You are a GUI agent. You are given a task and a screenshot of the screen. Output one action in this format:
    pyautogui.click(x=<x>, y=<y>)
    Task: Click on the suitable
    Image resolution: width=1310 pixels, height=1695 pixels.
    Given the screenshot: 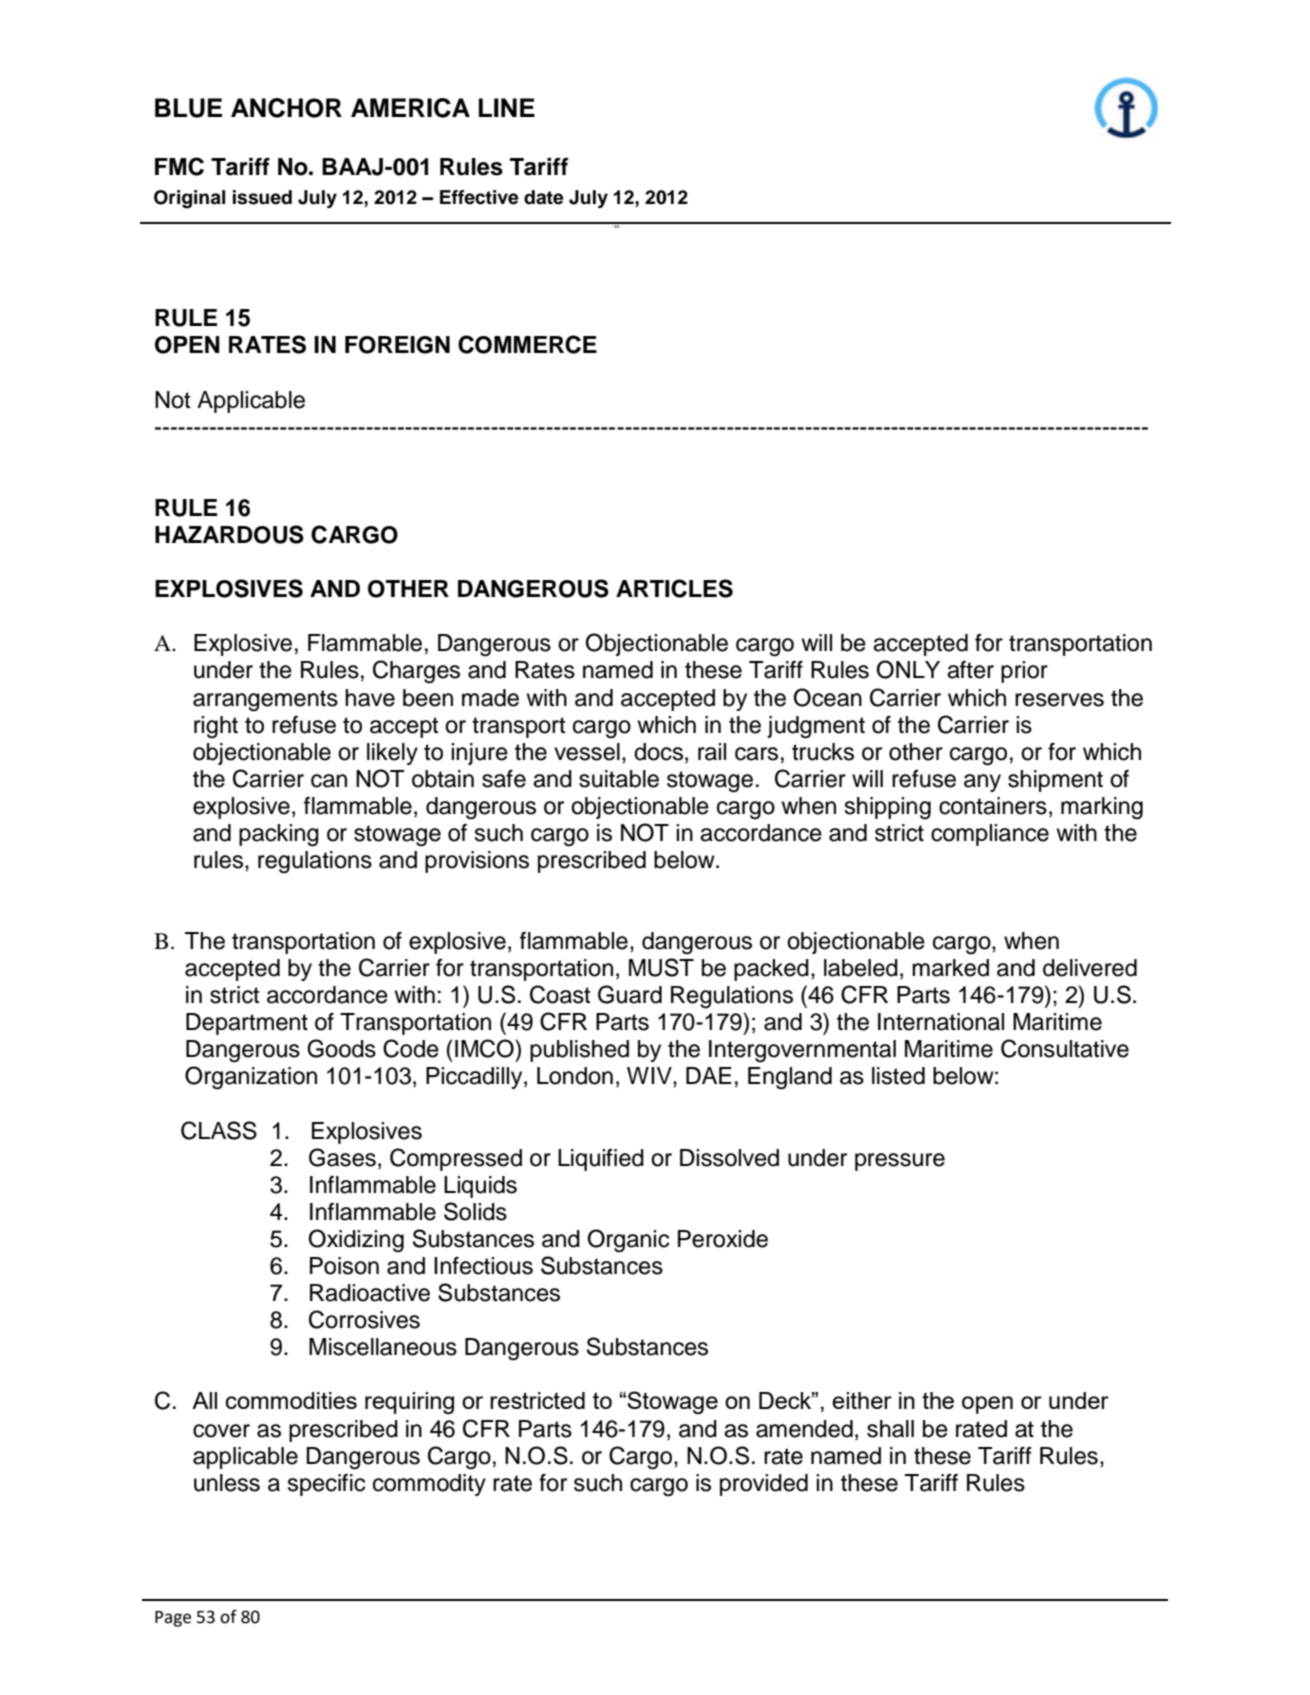 What is the action you would take?
    pyautogui.click(x=619, y=779)
